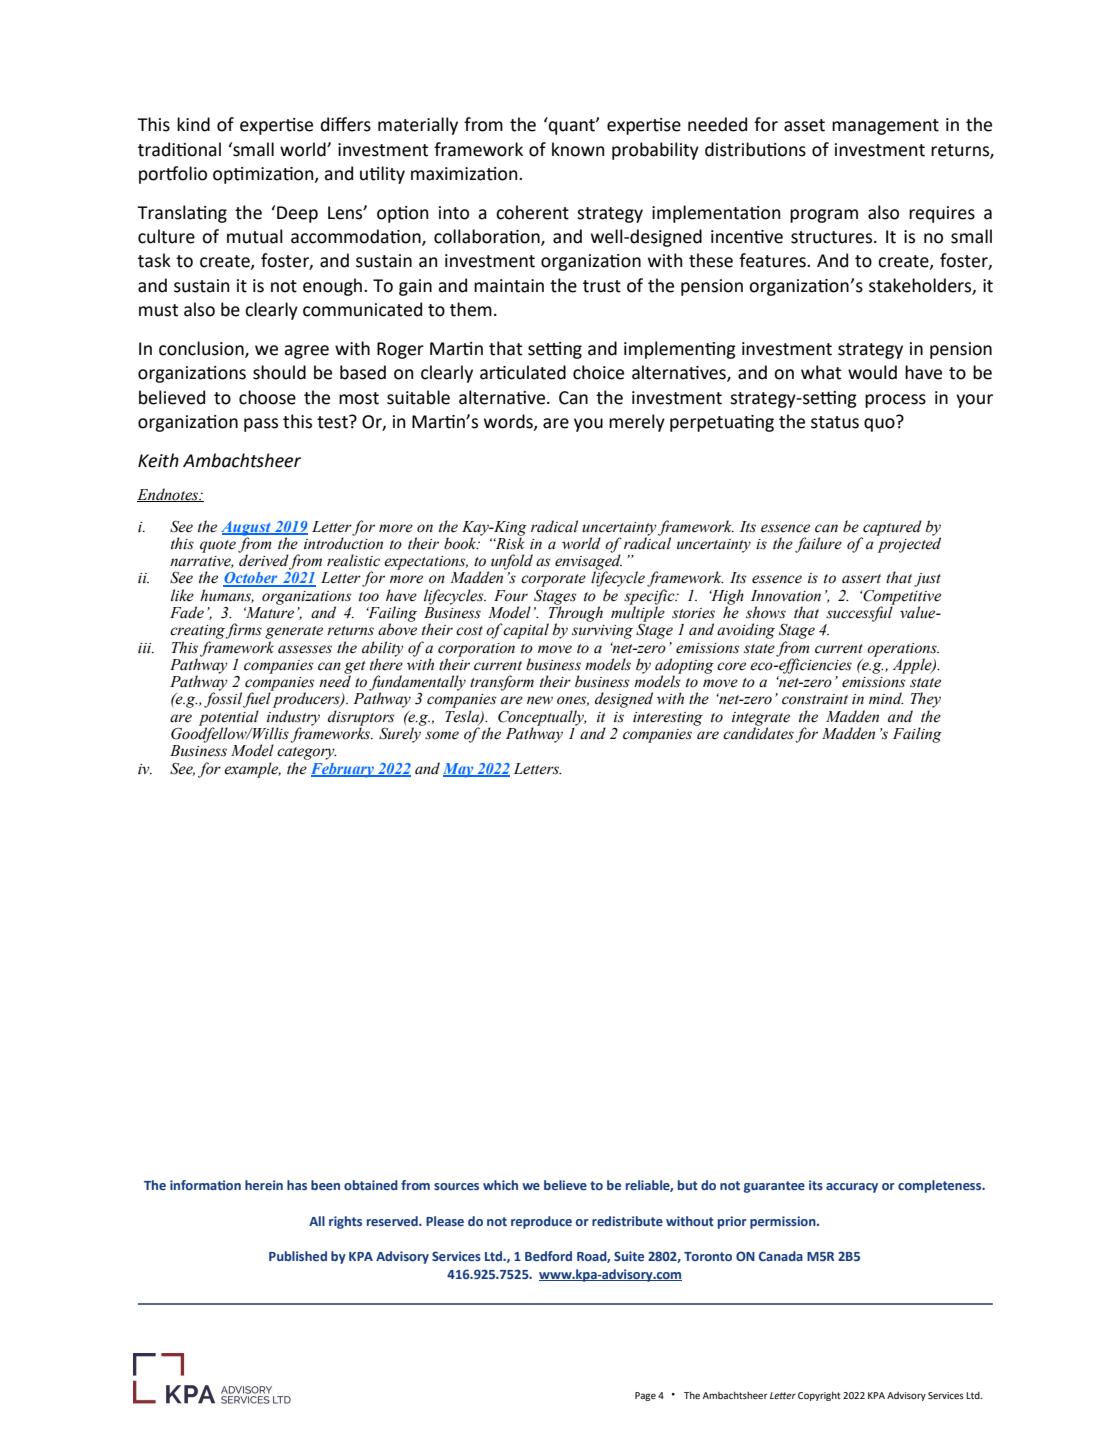  I want to click on Published, so click(298, 1256).
